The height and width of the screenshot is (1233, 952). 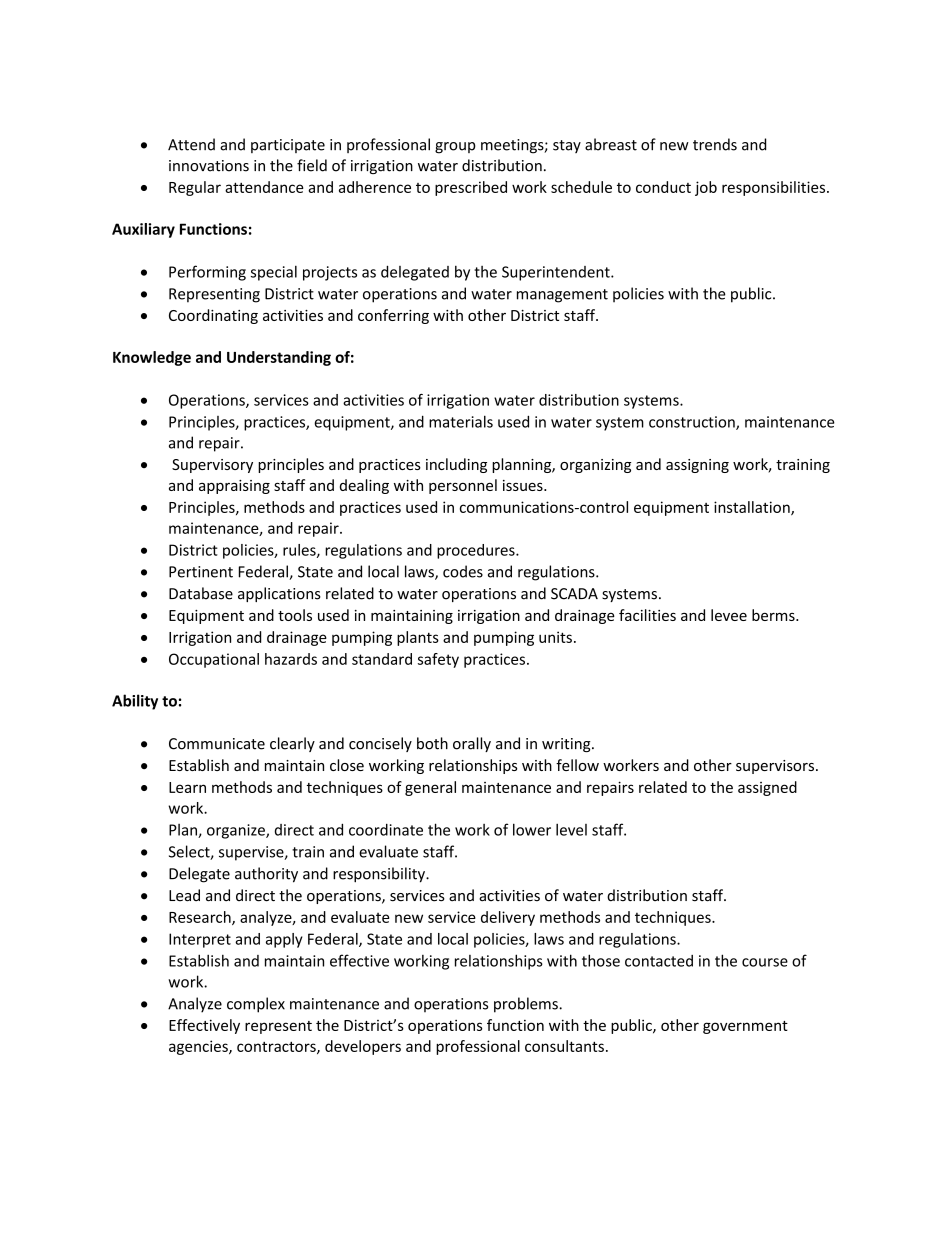 I want to click on including, so click(x=456, y=465).
